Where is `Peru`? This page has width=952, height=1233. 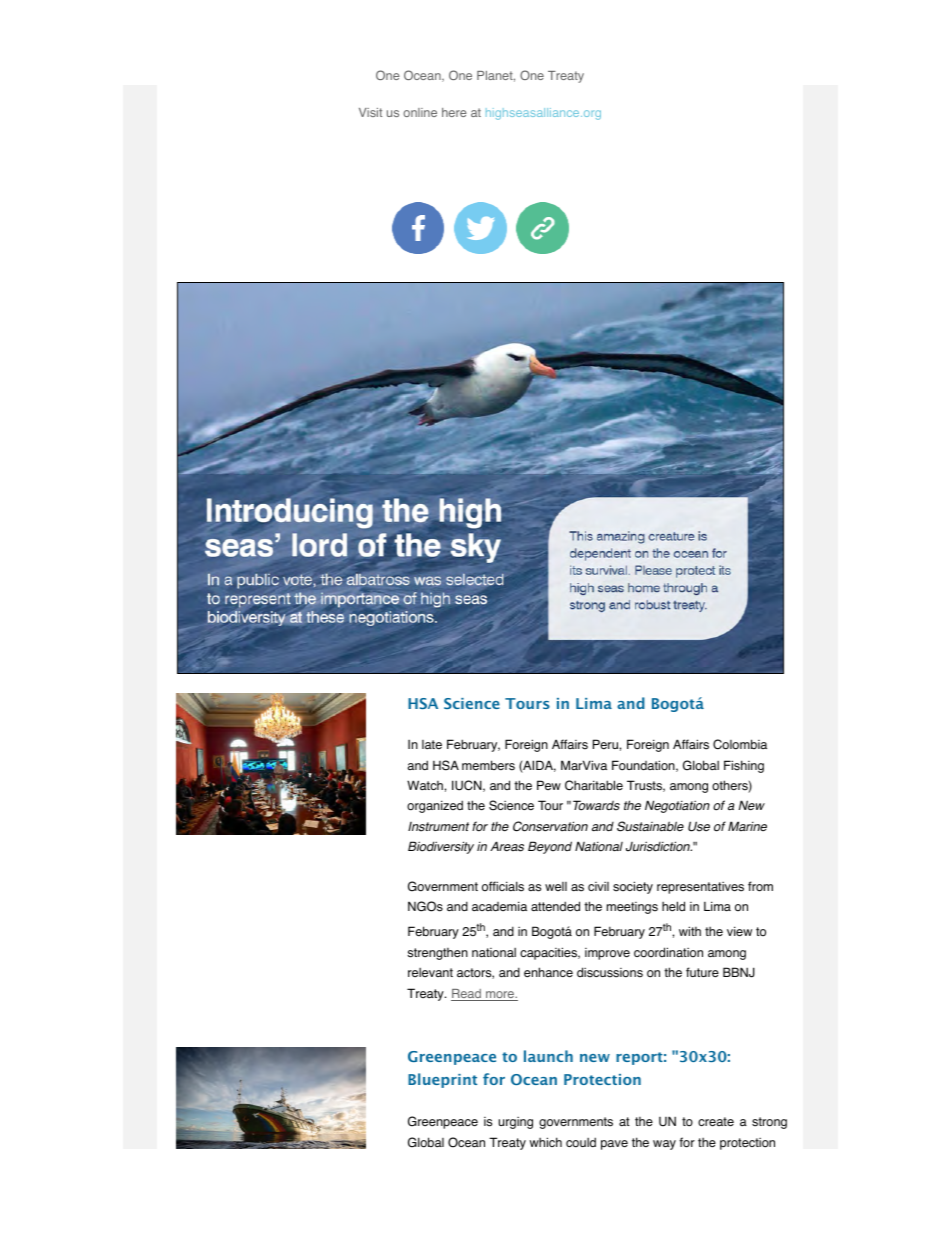
Peru is located at coordinates (605, 744).
